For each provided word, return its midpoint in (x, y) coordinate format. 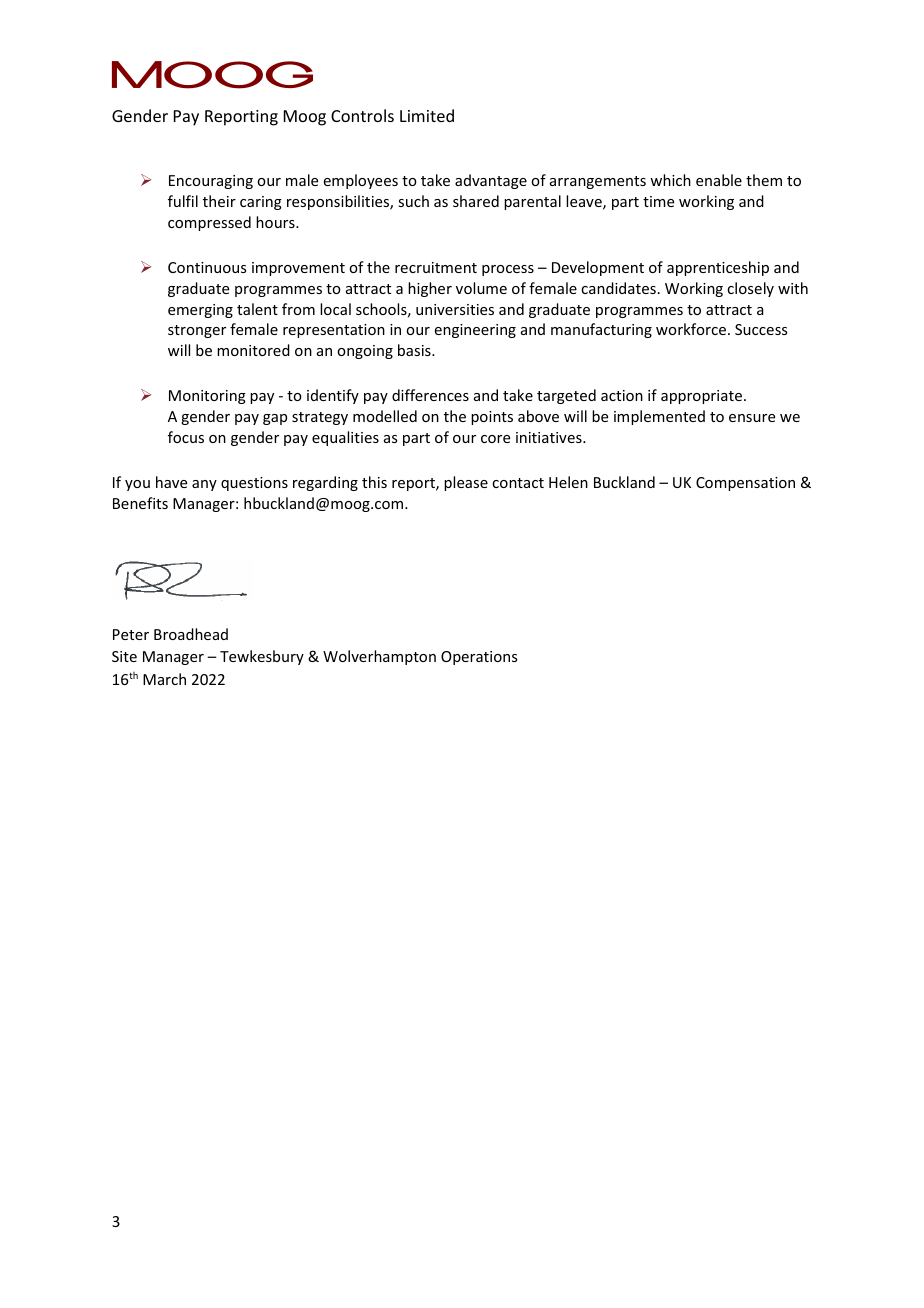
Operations (479, 658)
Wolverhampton (379, 657)
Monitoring (207, 397)
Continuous (207, 267)
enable (719, 180)
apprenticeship (718, 268)
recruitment (436, 267)
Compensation (745, 484)
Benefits (140, 503)
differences (430, 395)
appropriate (701, 397)
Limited (427, 115)
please (466, 483)
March (164, 679)
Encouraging (211, 182)
